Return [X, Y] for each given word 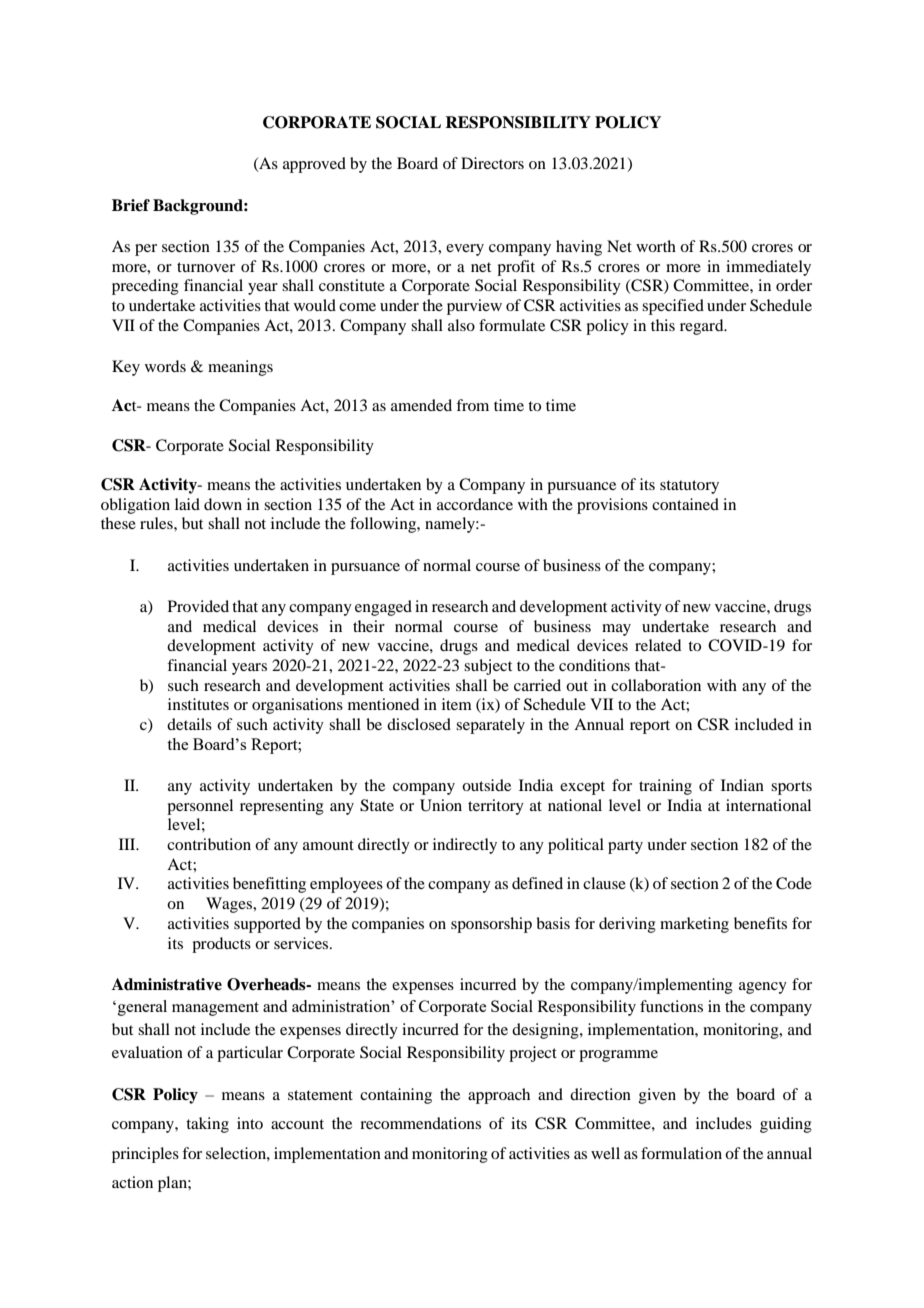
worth [656, 246]
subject [488, 667]
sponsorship [491, 925]
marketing [694, 925]
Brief [131, 205]
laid [187, 504]
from [472, 405]
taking [207, 1125]
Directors [492, 163]
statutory [689, 487]
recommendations [420, 1123]
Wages [230, 905]
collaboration [656, 685]
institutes [198, 704]
